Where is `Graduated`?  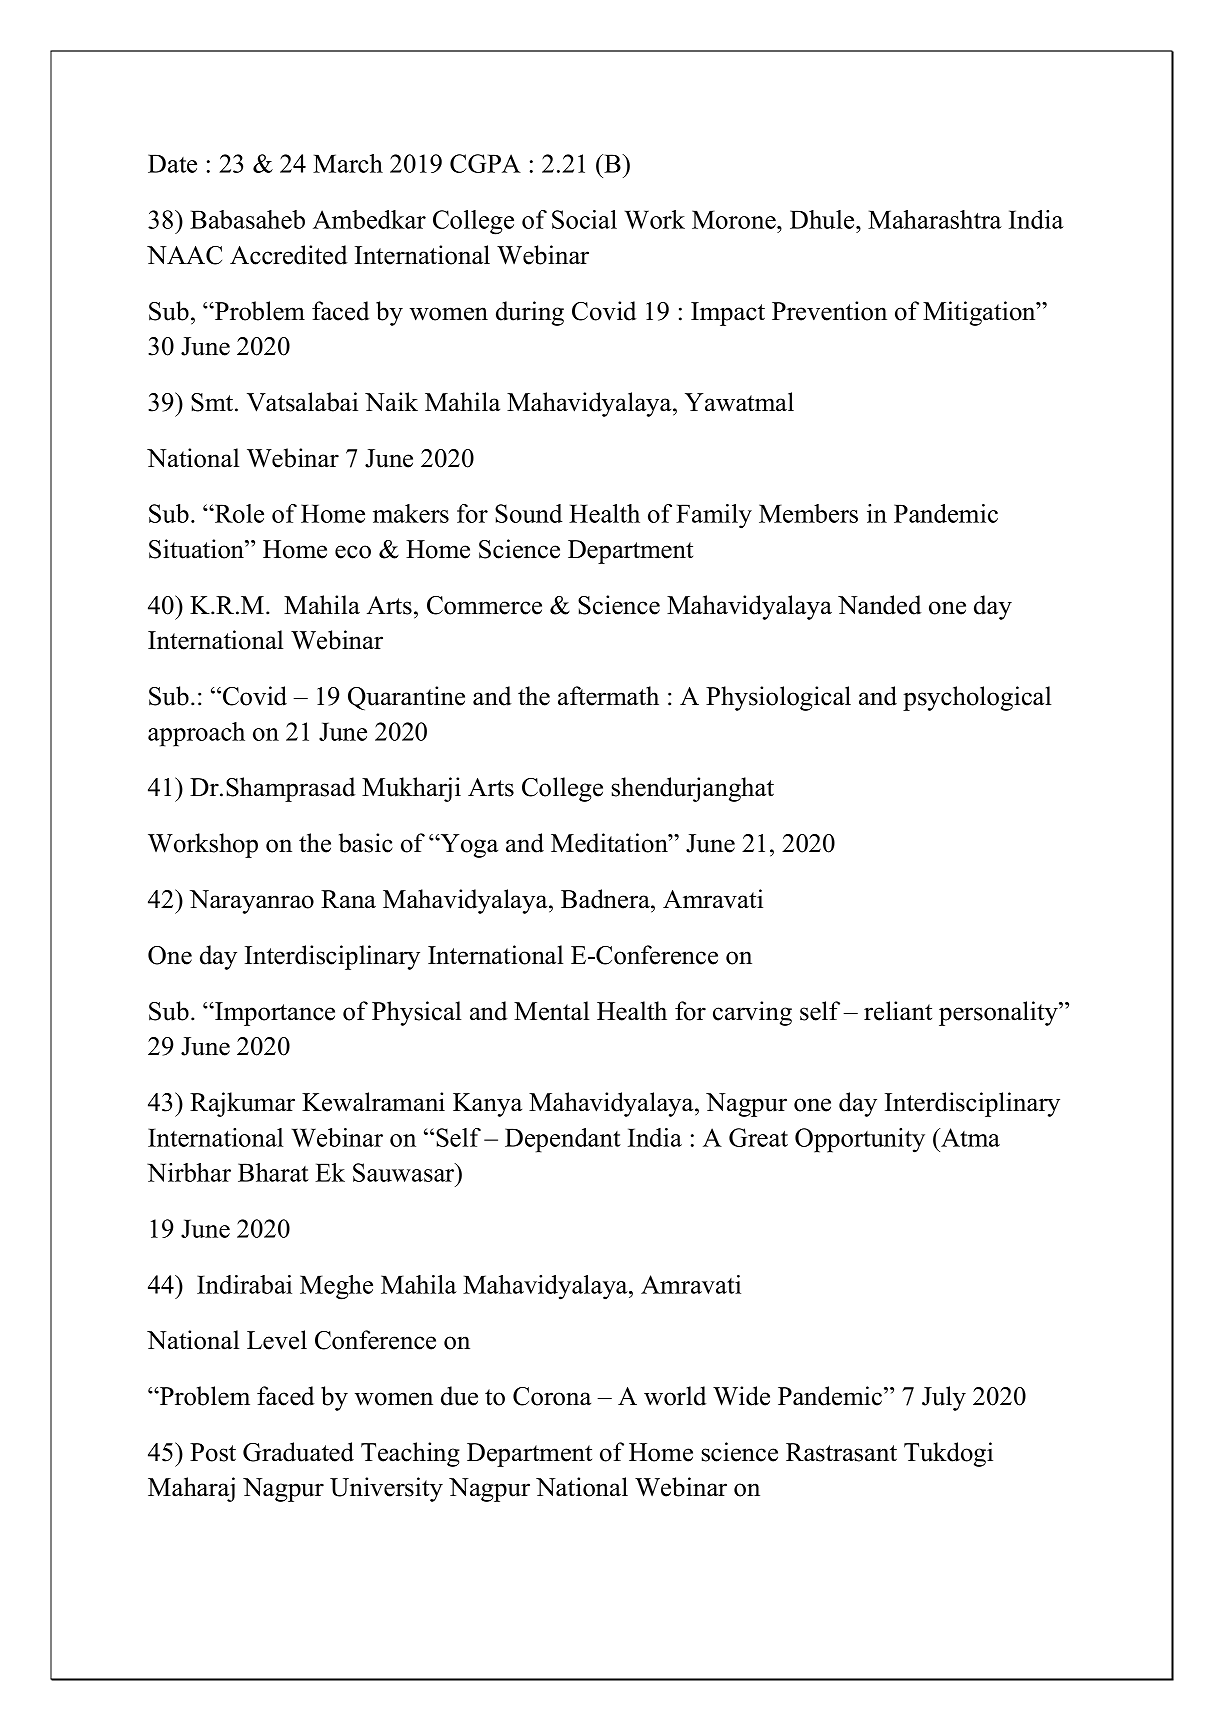
Graduated is located at coordinates (298, 1452).
